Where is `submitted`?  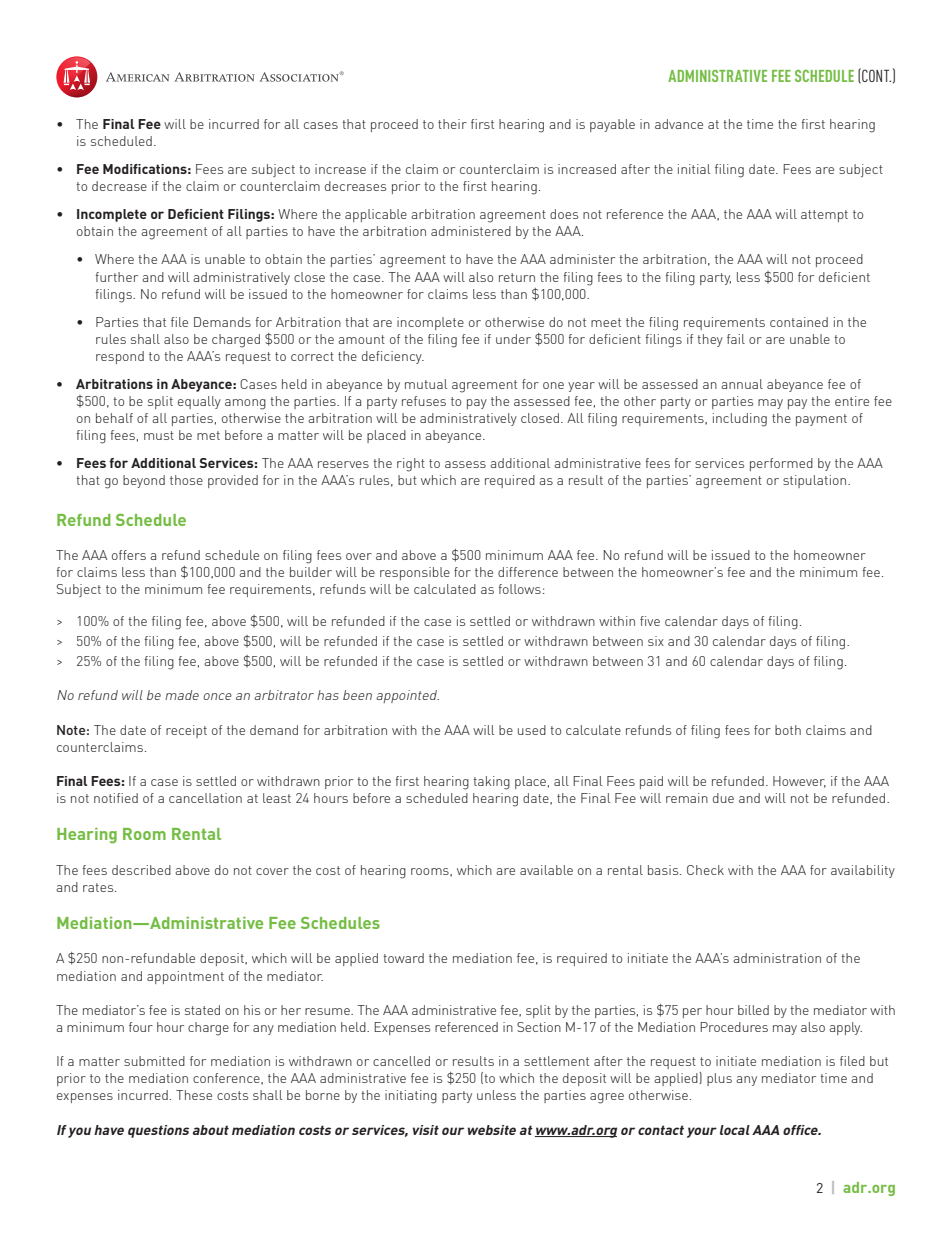 submitted is located at coordinates (154, 1061).
